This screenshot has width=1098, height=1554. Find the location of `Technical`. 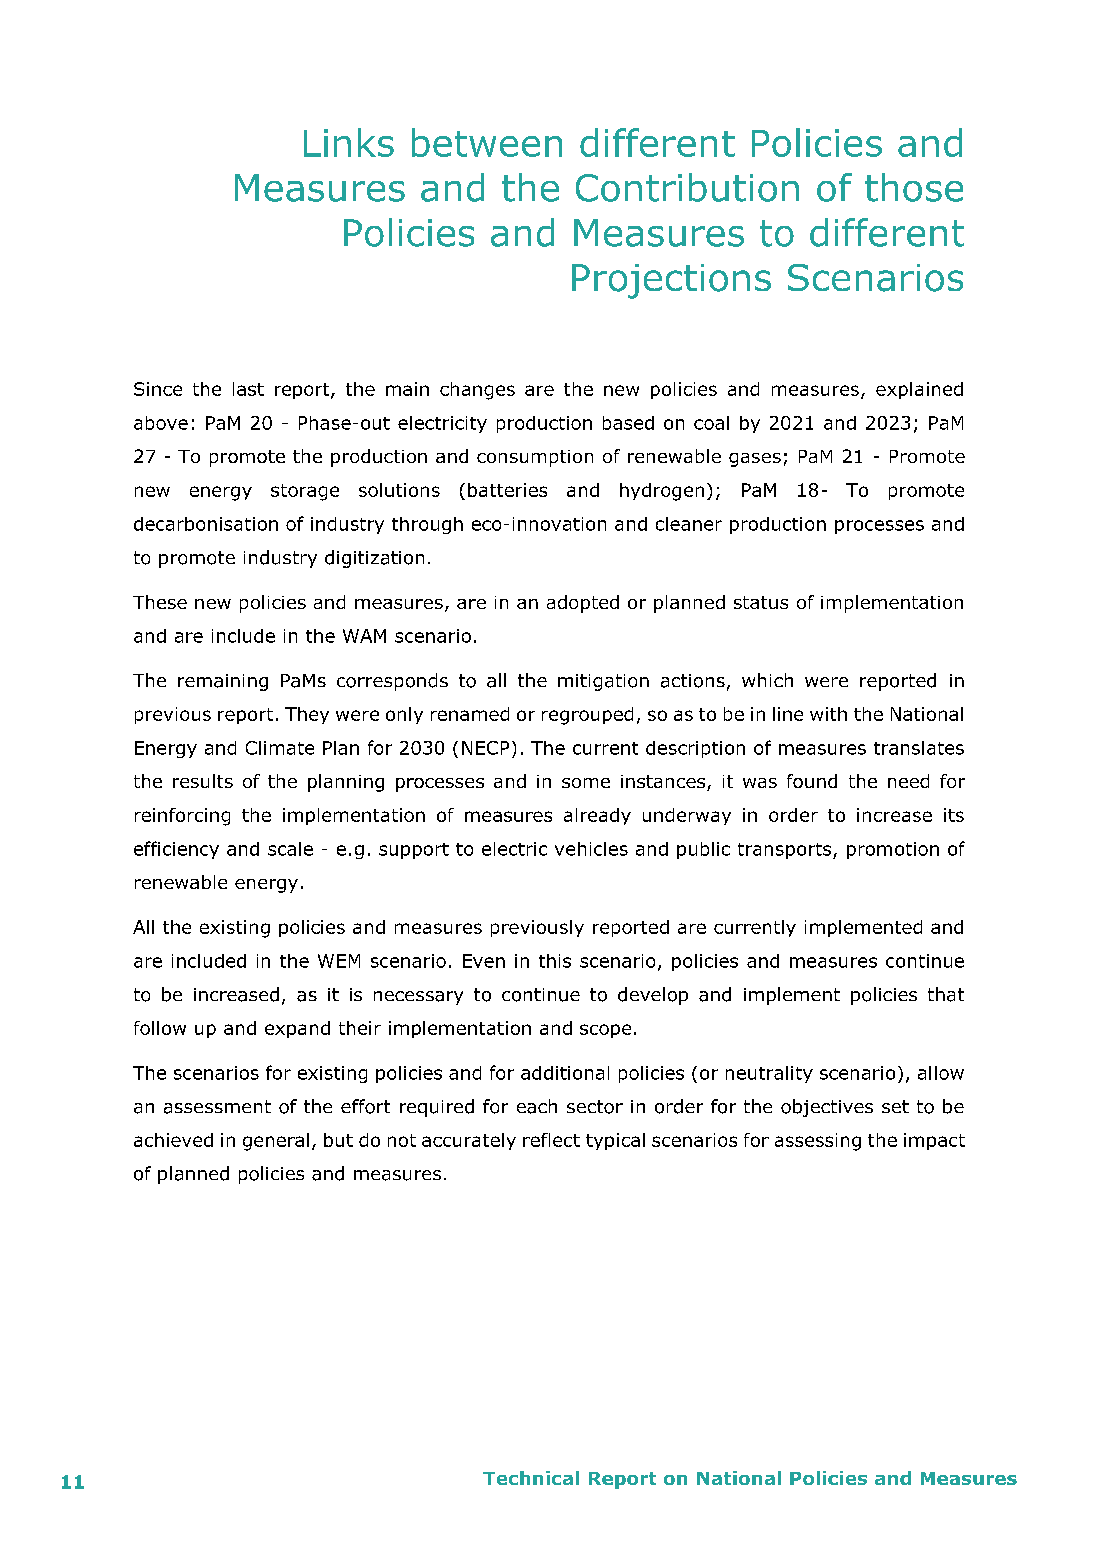

Technical is located at coordinates (531, 1478).
